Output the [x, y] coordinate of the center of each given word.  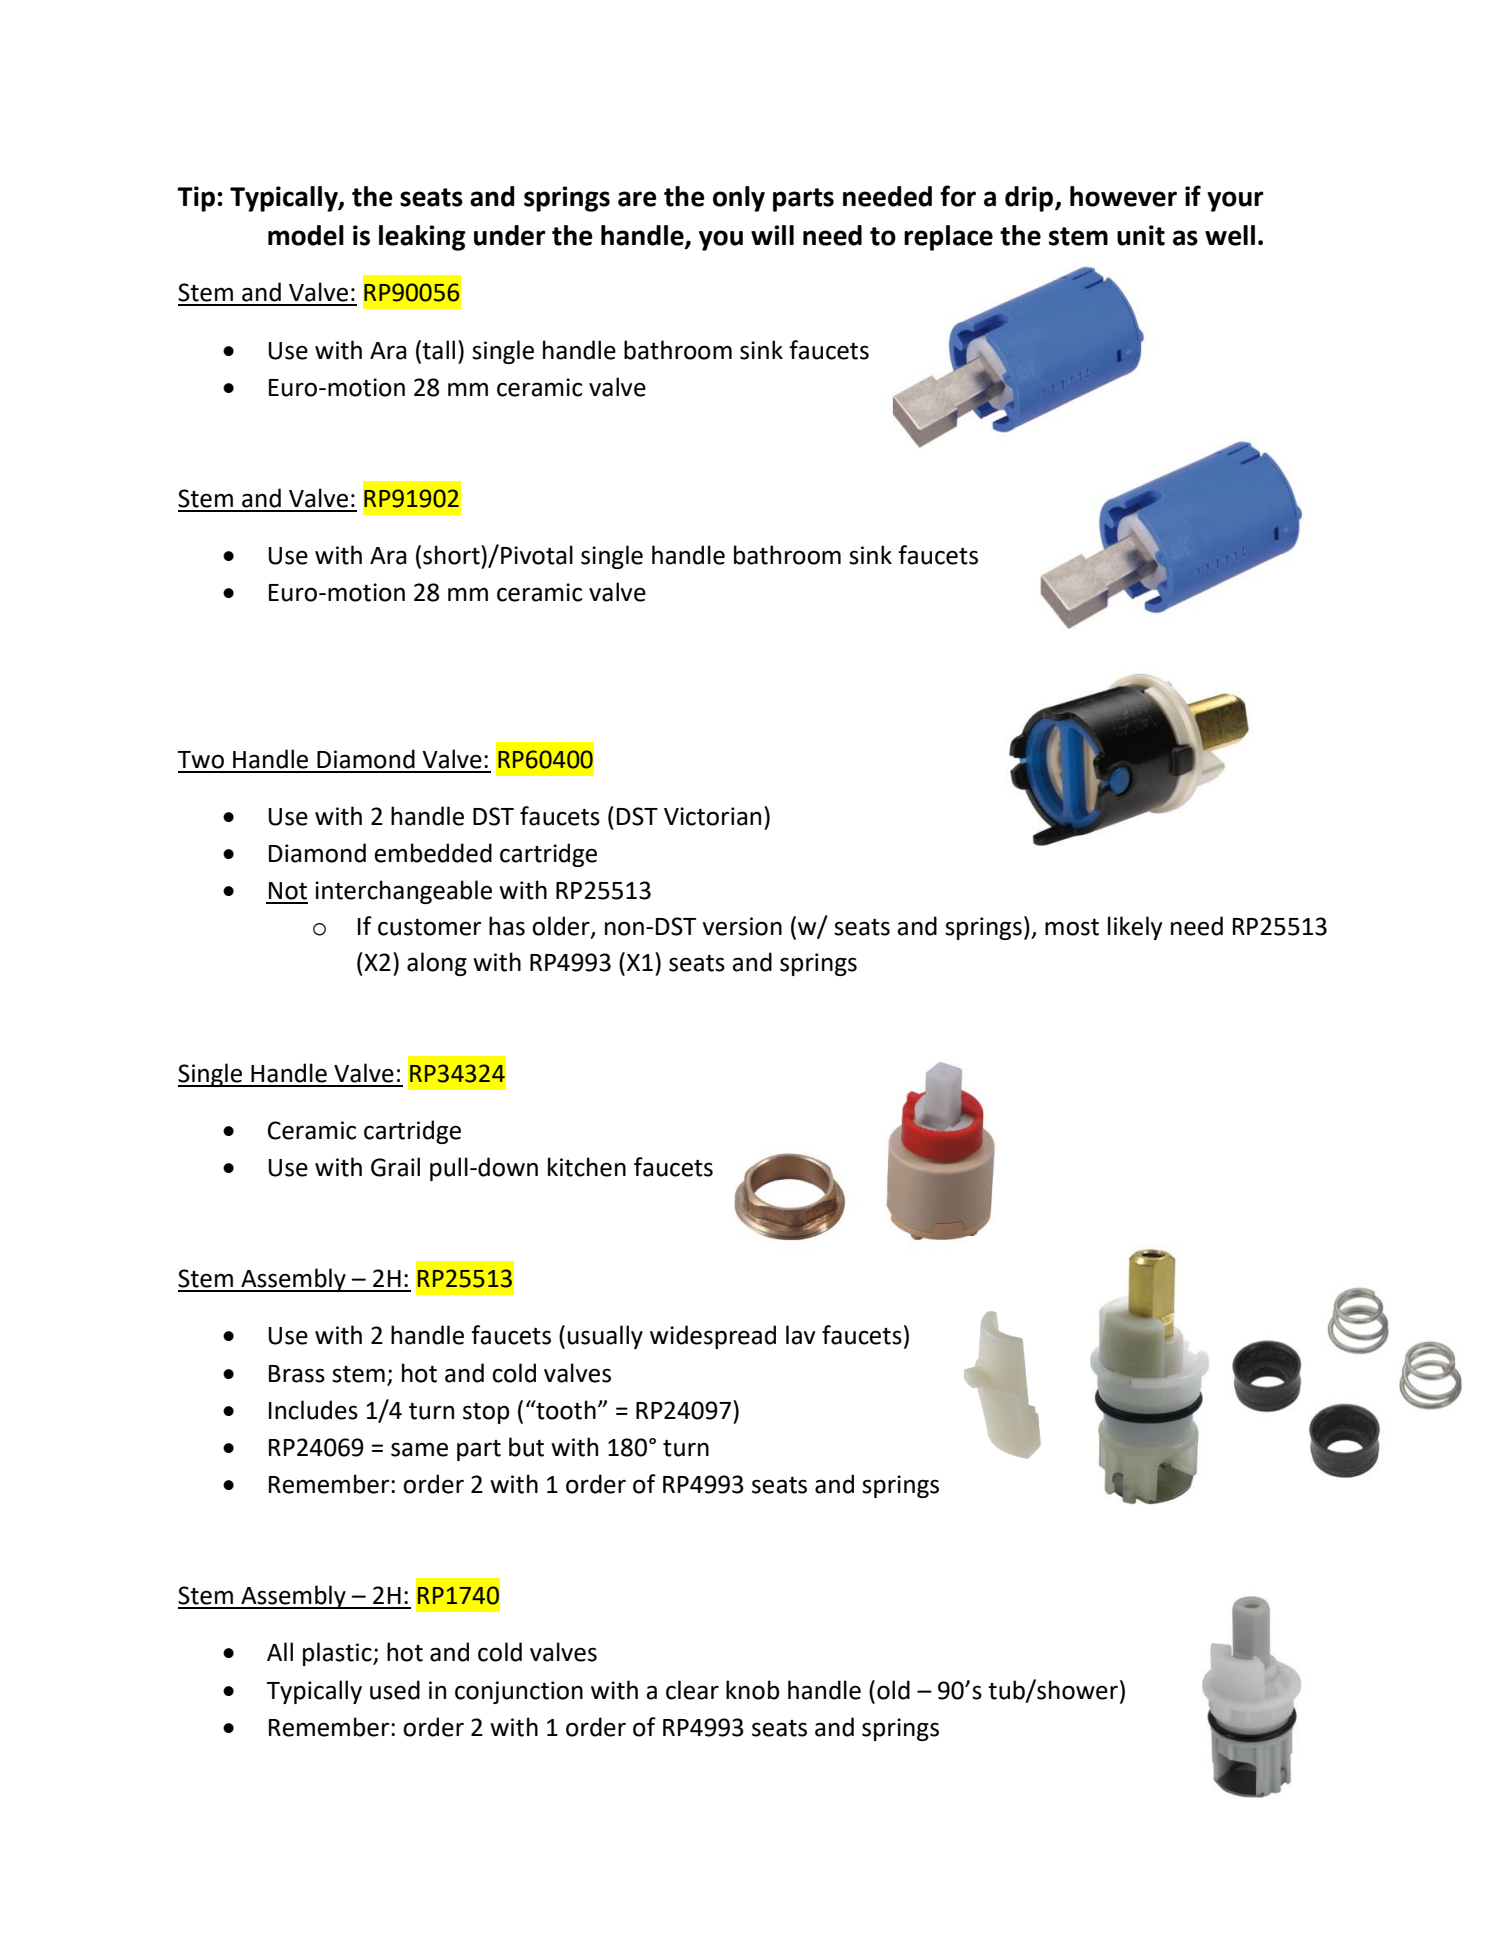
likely [1135, 928]
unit [1141, 235]
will [772, 235]
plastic [338, 1654]
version [742, 926]
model [306, 235]
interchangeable [403, 892]
